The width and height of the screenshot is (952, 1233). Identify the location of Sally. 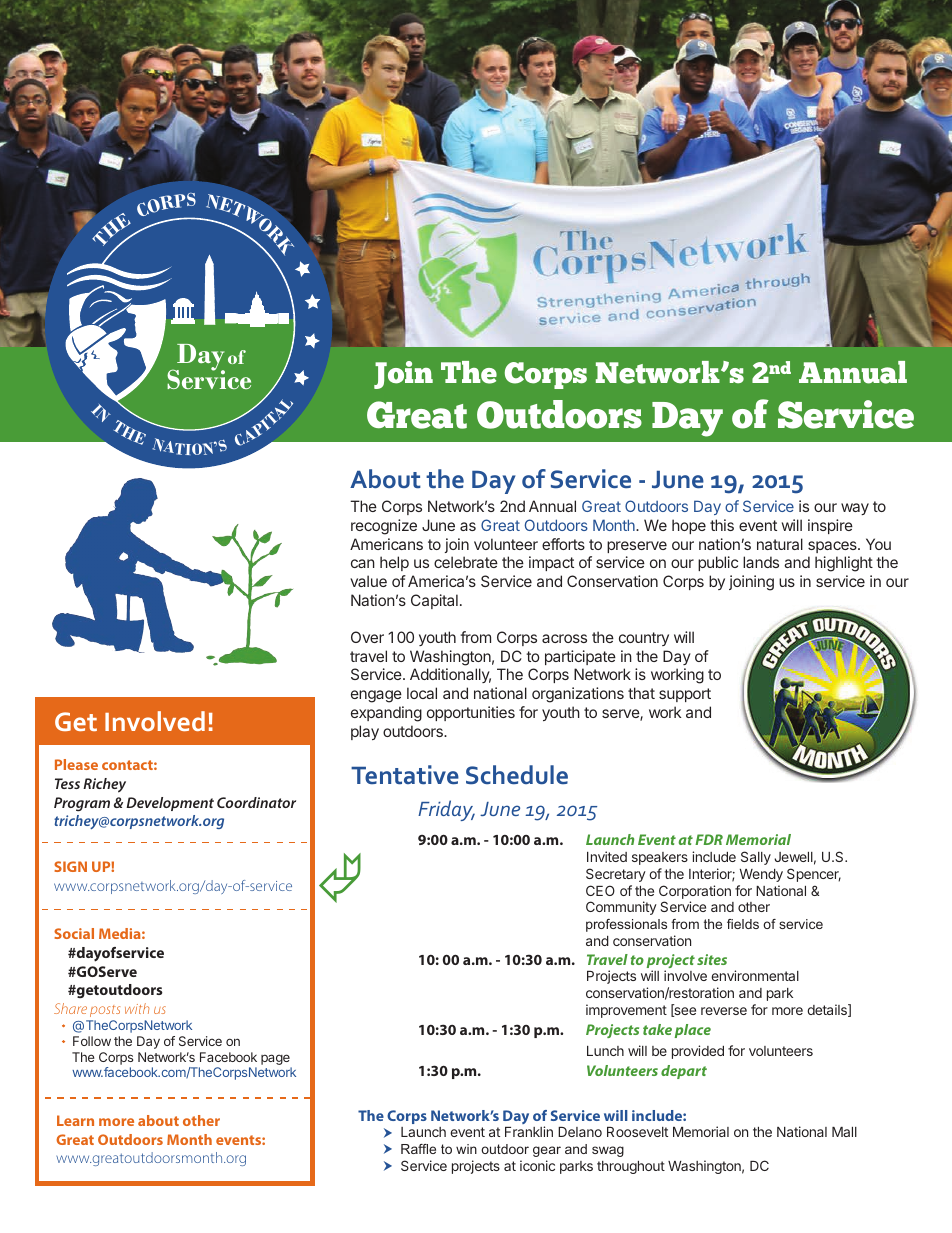
(756, 858).
